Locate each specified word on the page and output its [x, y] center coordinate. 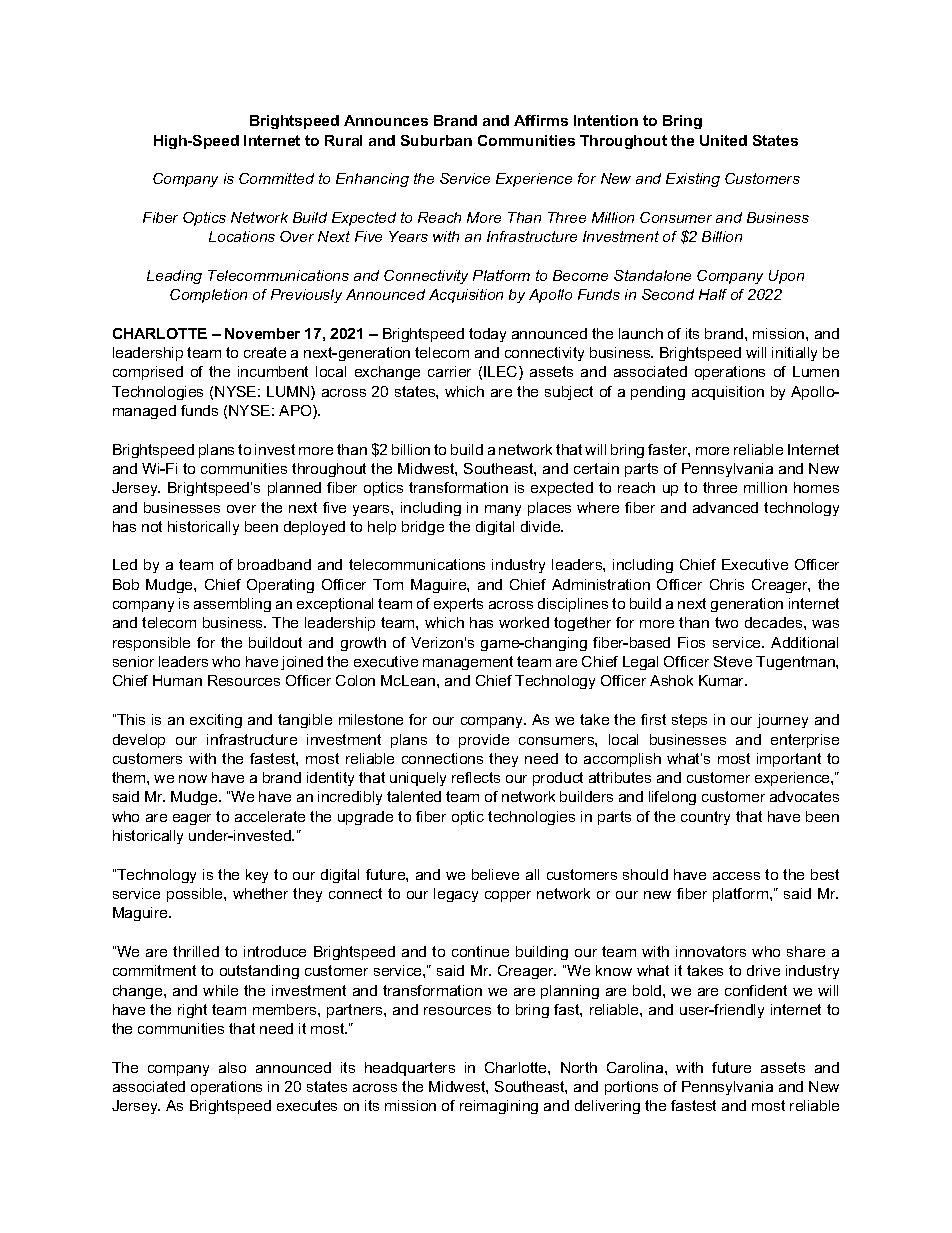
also [232, 1067]
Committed [276, 178]
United [723, 140]
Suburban [436, 140]
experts [458, 605]
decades [775, 622]
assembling [232, 605]
